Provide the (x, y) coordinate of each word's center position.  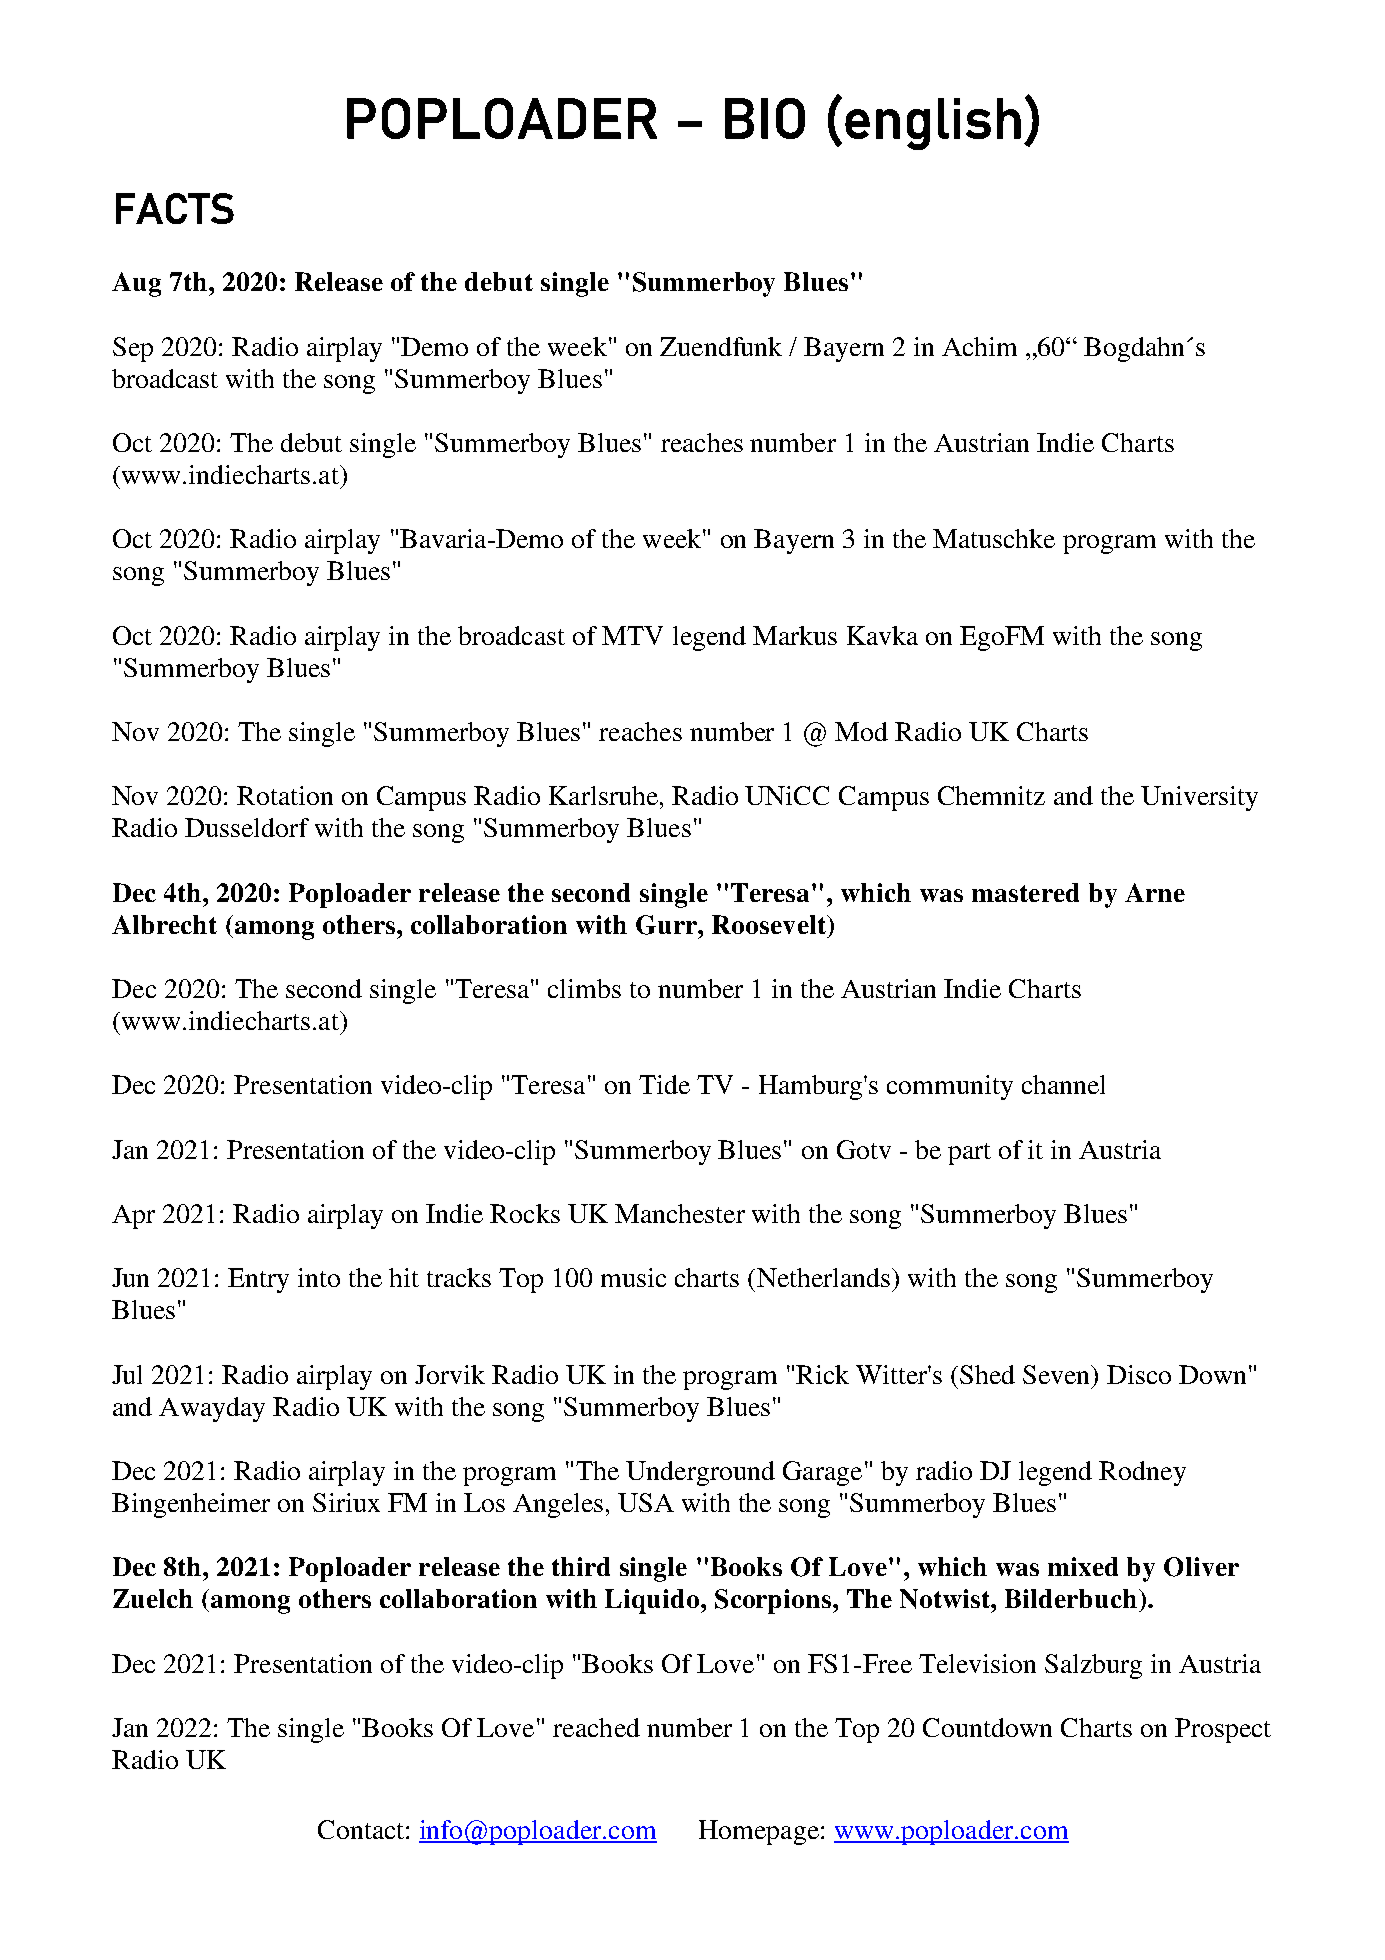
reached (596, 1727)
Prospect (1223, 1730)
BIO (765, 118)
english (933, 124)
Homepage (759, 1832)
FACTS (175, 208)
